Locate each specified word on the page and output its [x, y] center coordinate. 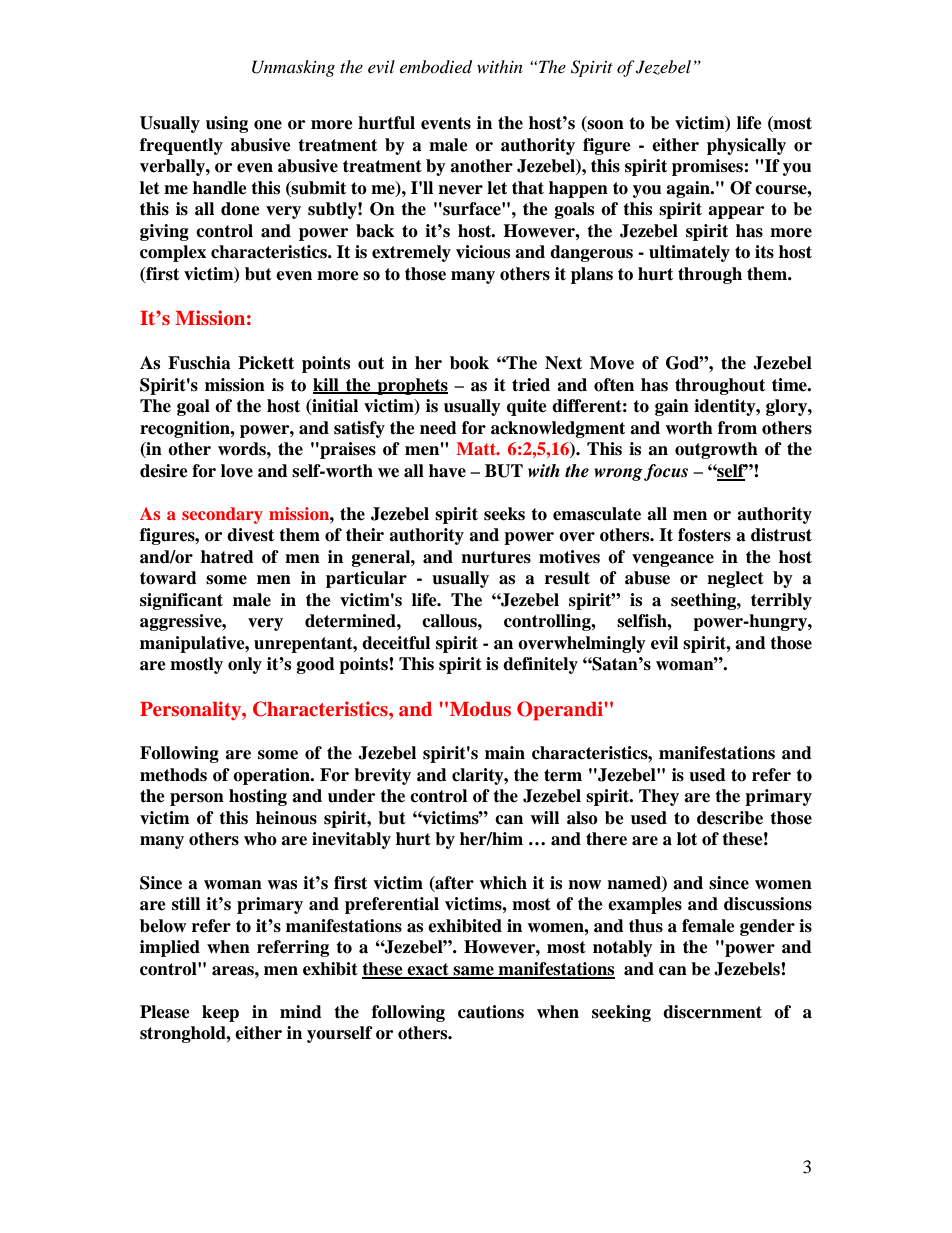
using [227, 124]
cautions [491, 1012]
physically [746, 146]
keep [220, 1013]
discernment [712, 1012]
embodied [436, 67]
